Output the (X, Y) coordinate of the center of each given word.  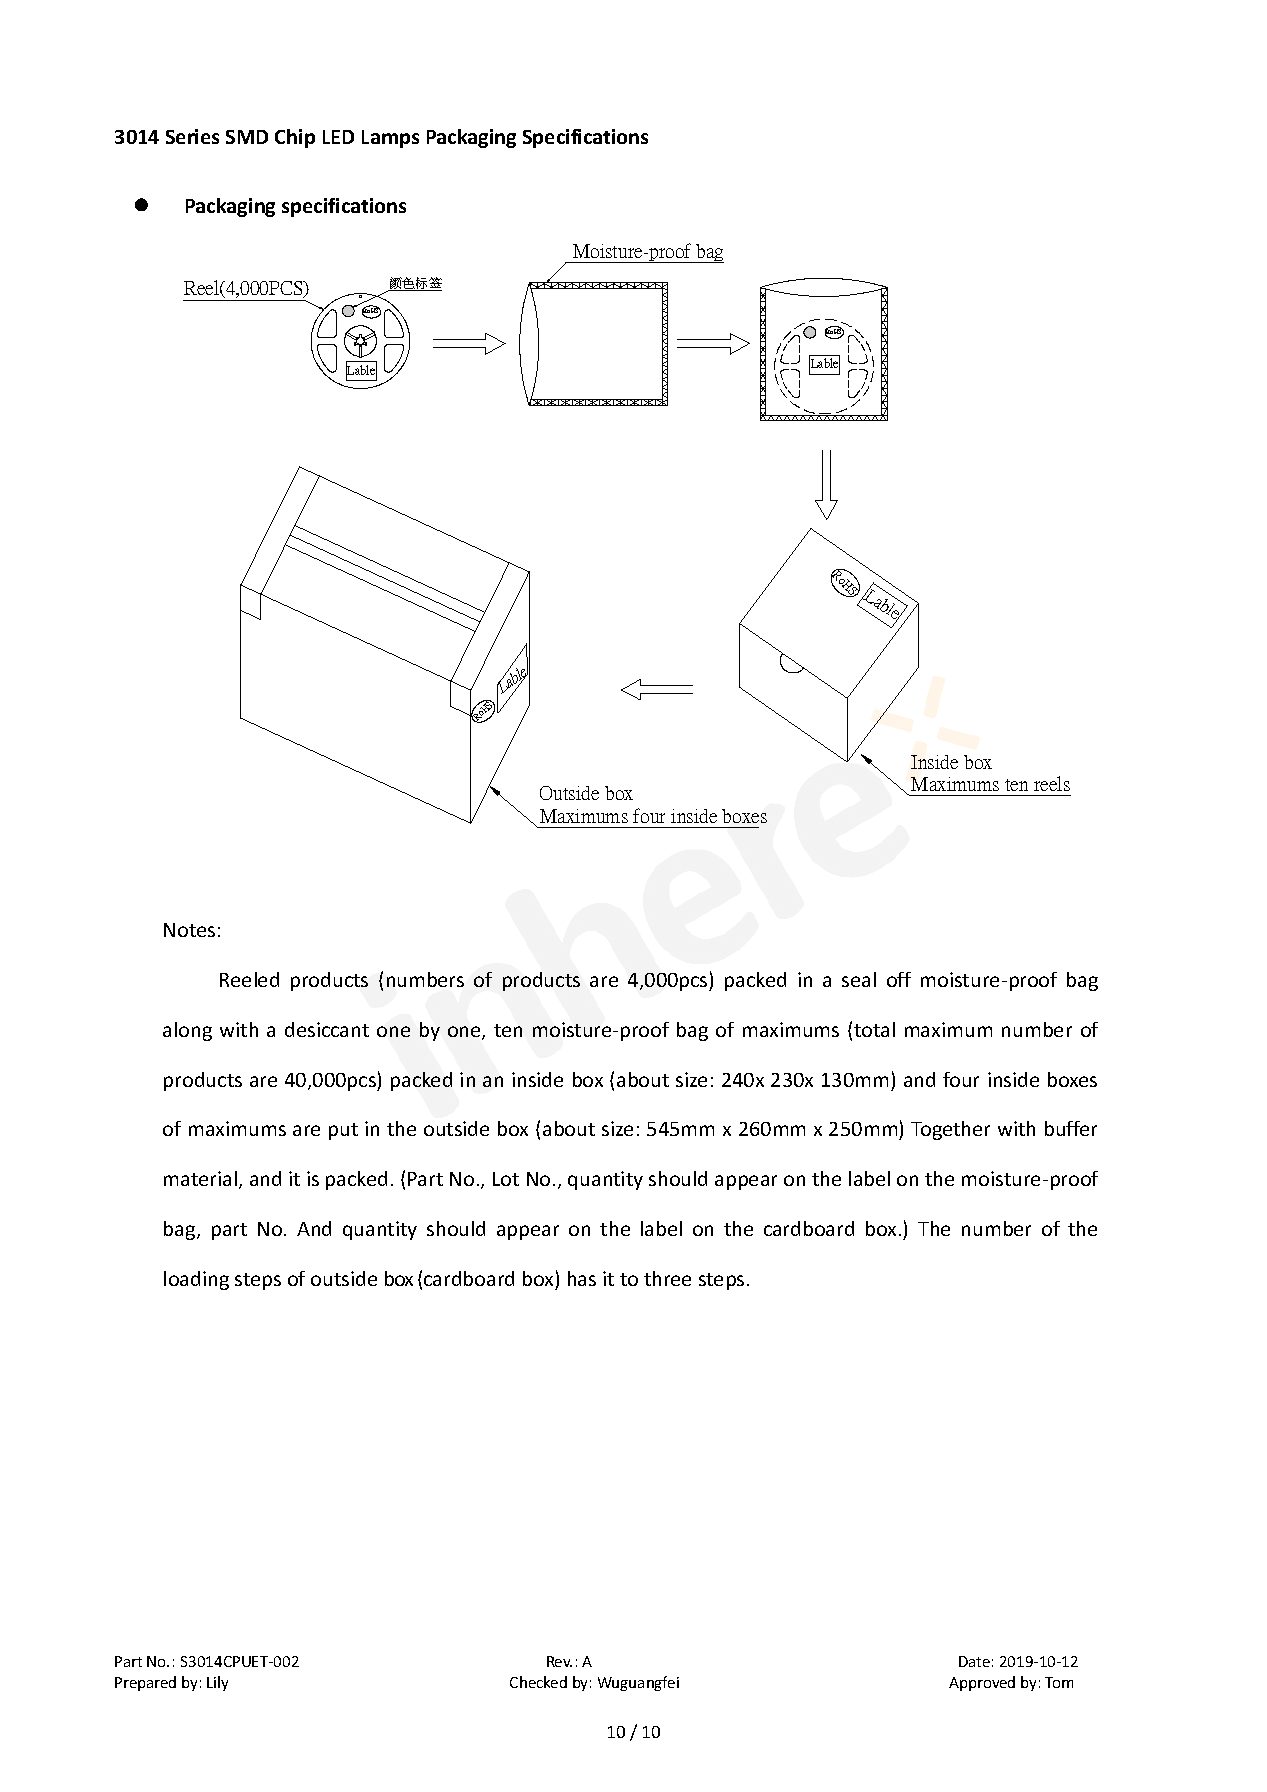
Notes (189, 930)
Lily (217, 1683)
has (582, 1278)
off (899, 979)
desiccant (327, 1029)
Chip (295, 138)
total (874, 1029)
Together (950, 1130)
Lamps (390, 139)
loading (196, 1280)
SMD (247, 137)
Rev (559, 1661)
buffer (1071, 1128)
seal (859, 979)
